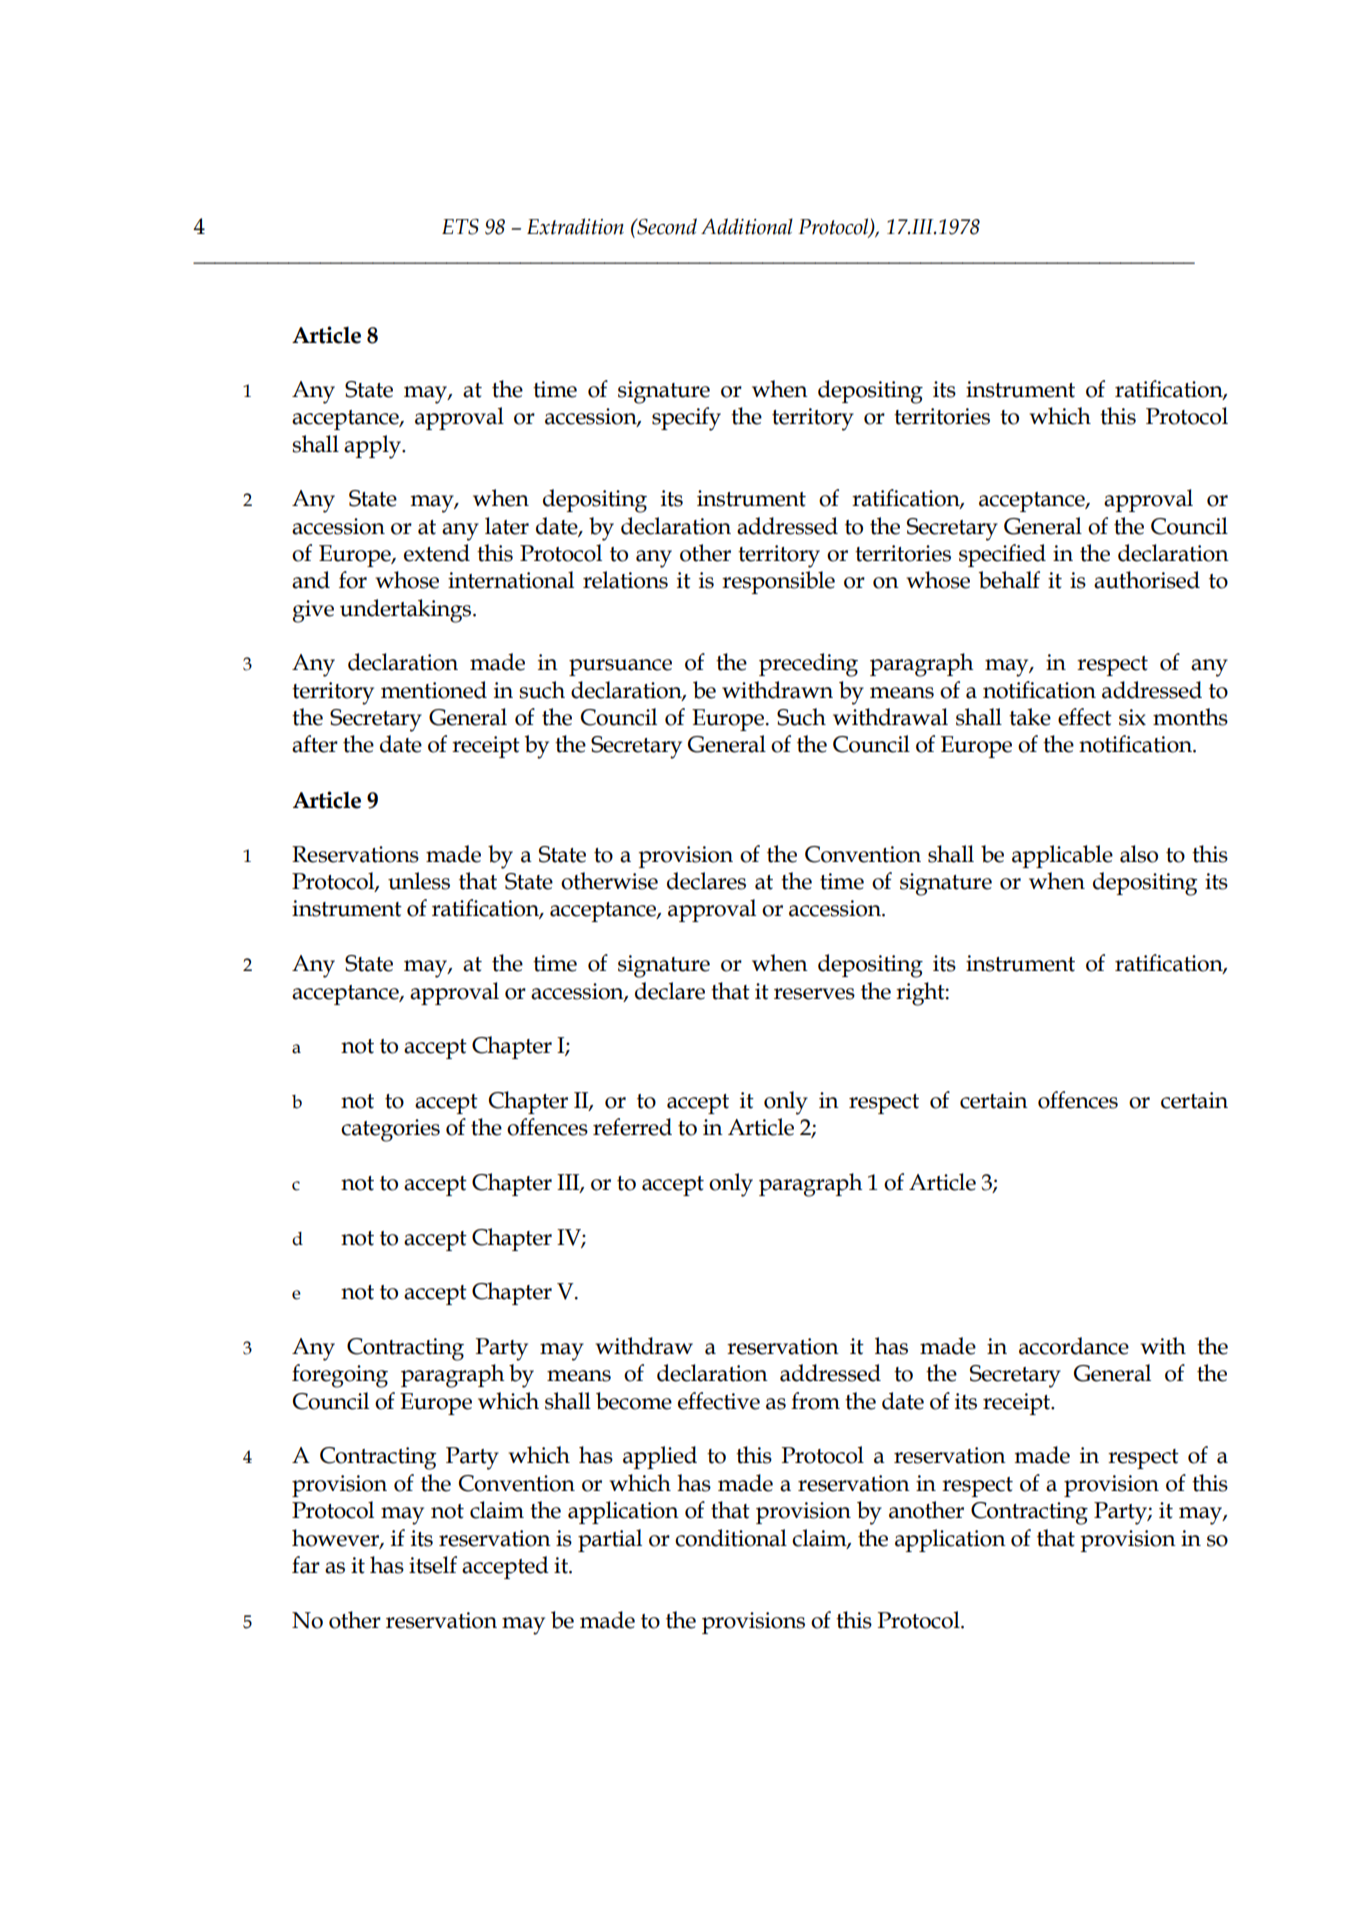  What do you see at coordinates (1132, 717) in the screenshot?
I see `six` at bounding box center [1132, 717].
